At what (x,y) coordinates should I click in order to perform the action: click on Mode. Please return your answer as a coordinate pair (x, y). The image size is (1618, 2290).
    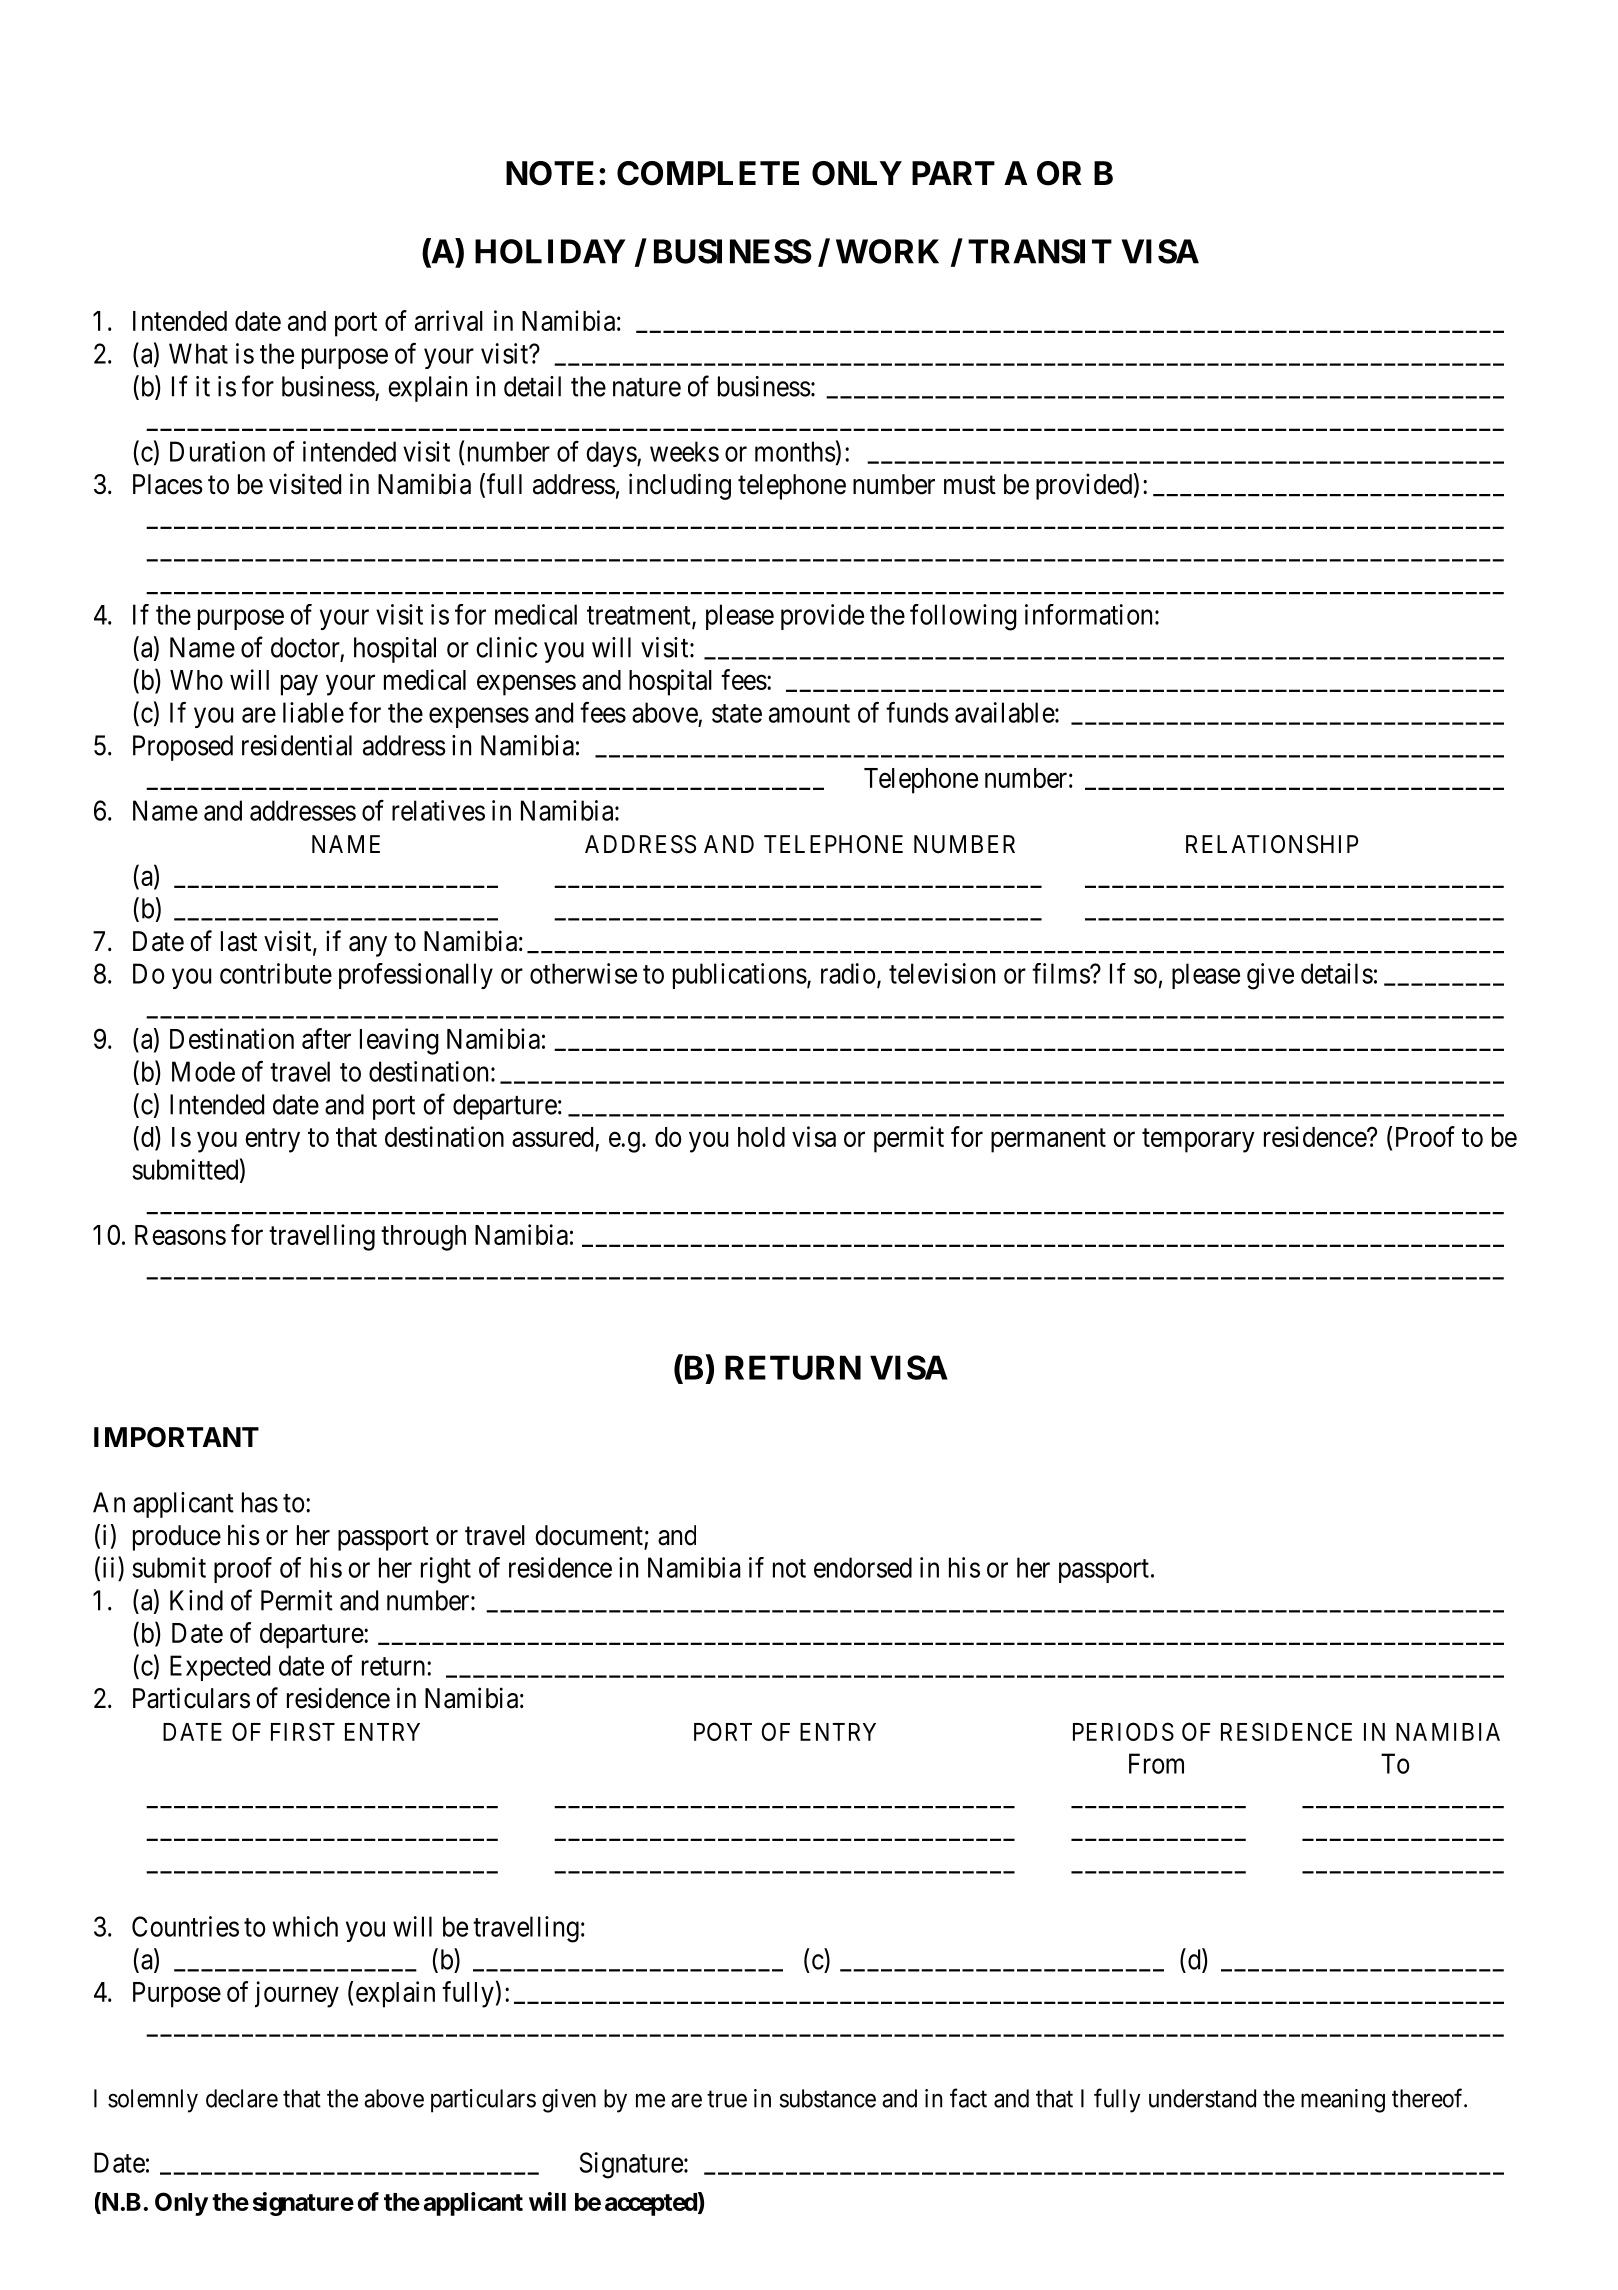
    Looking at the image, I should click on (203, 1071).
